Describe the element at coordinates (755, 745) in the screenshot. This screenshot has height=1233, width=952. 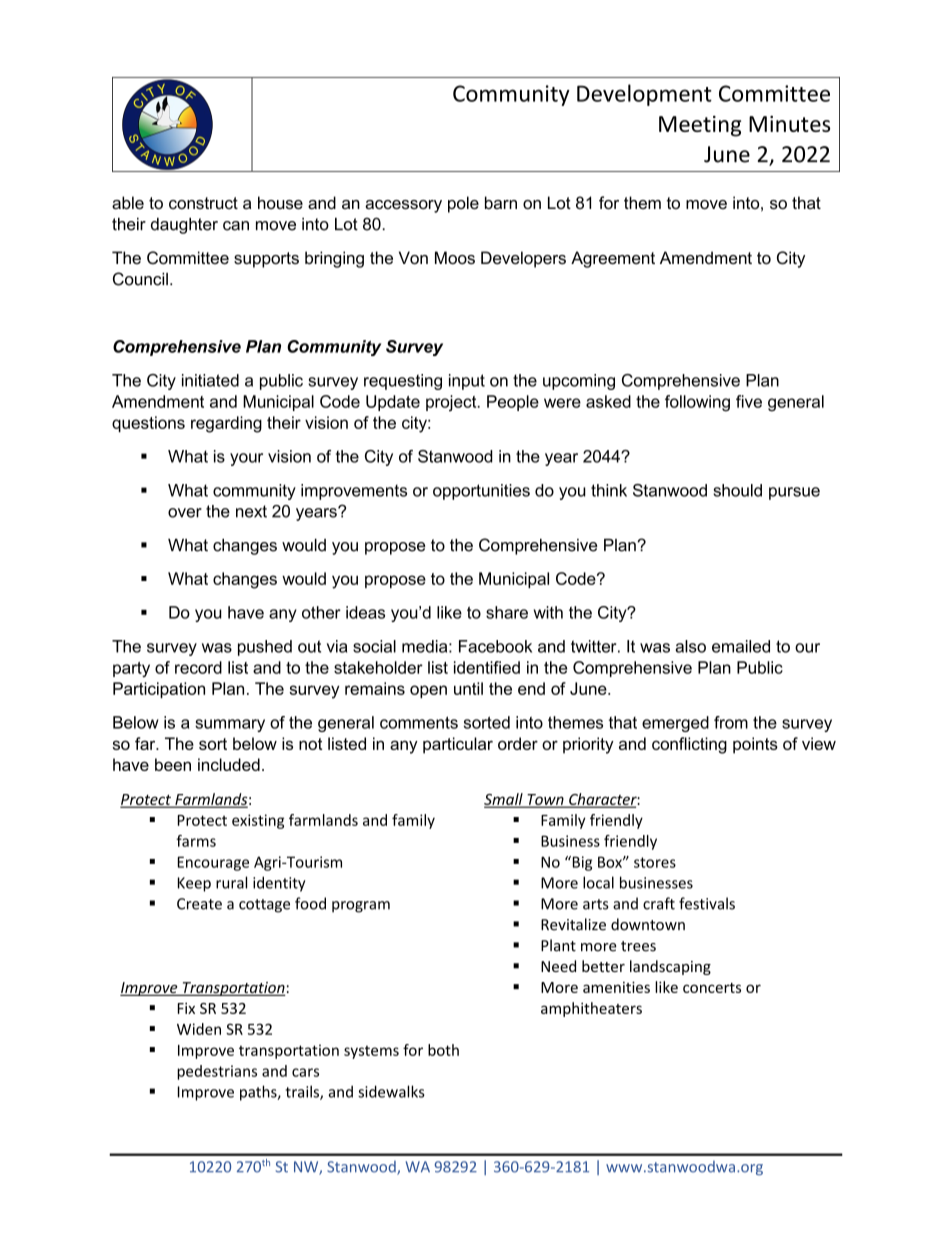
I see `points` at that location.
